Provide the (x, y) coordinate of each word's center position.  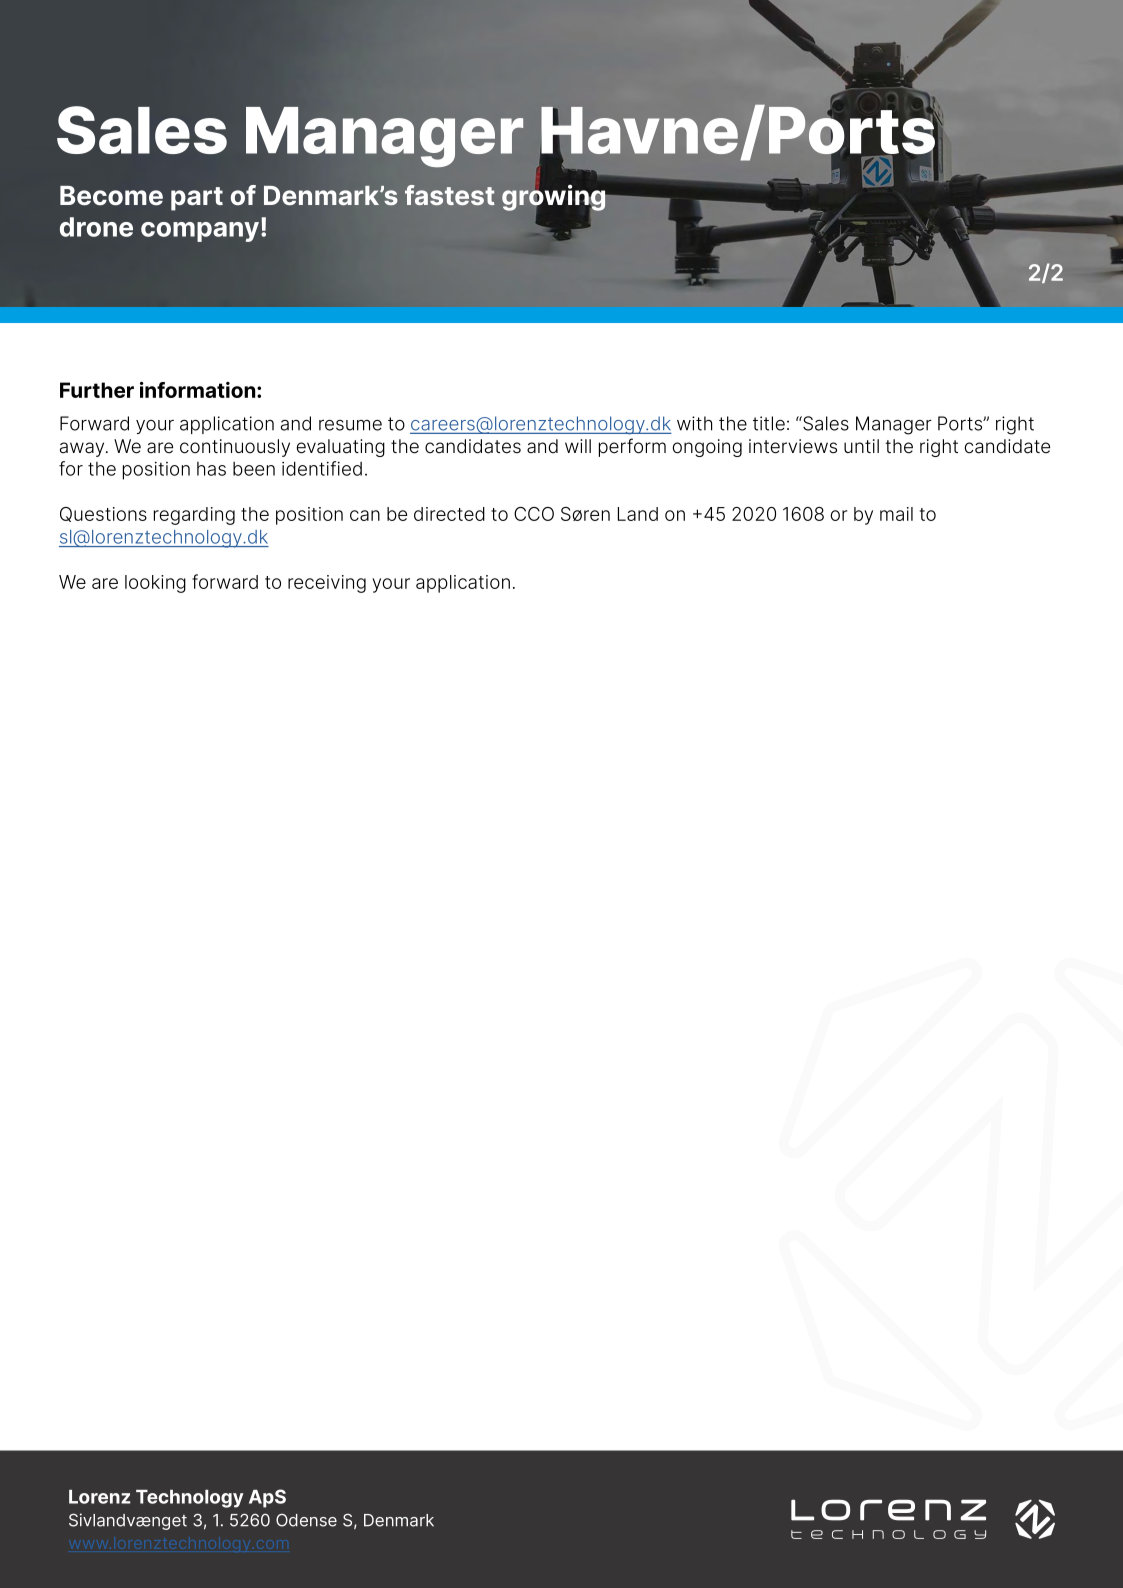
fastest (450, 195)
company (200, 232)
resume (350, 425)
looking (155, 584)
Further (97, 390)
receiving (327, 584)
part (197, 199)
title (769, 423)
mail (896, 514)
